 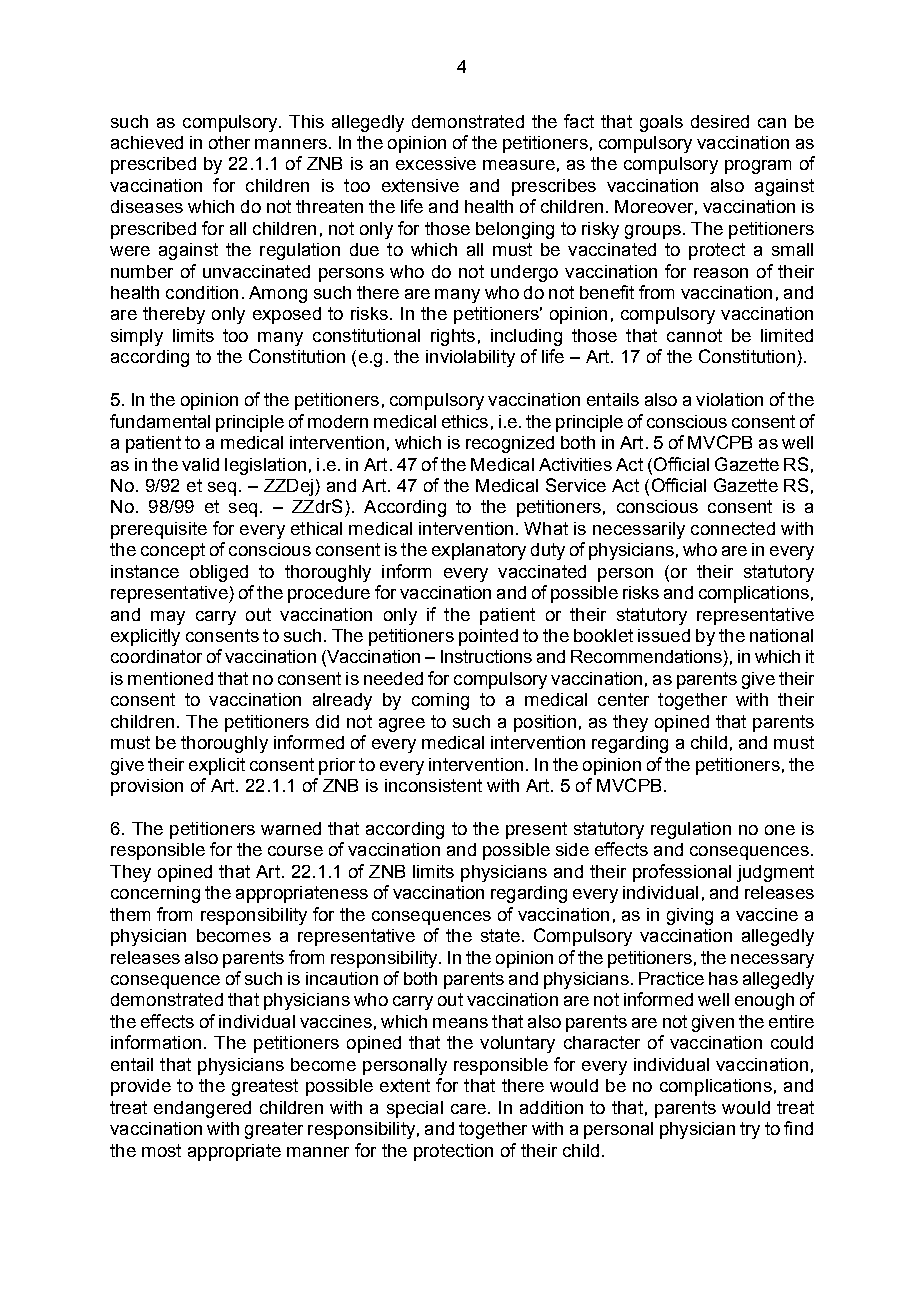 I want to click on state, so click(x=500, y=935).
